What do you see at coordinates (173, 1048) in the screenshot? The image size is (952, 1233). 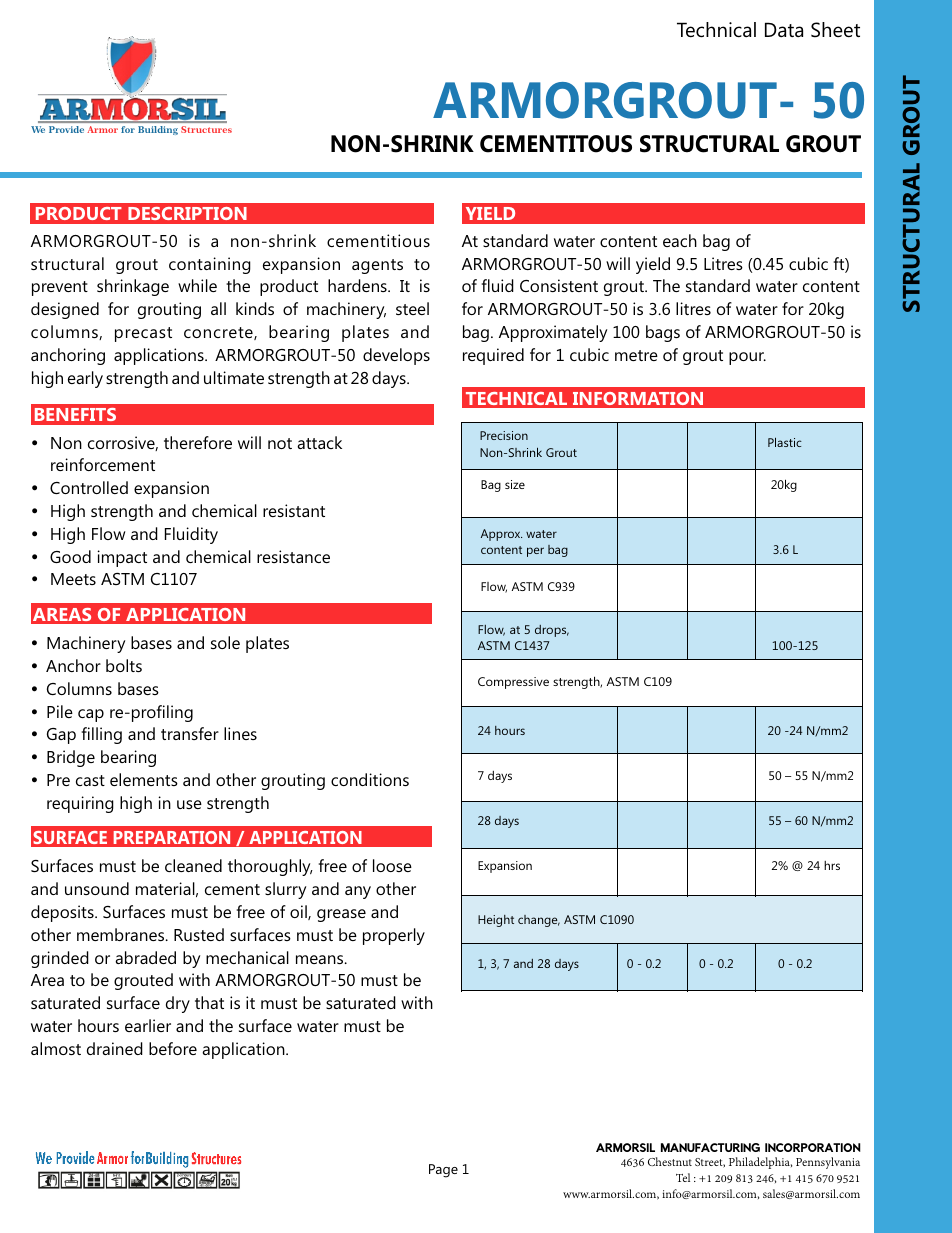 I see `before` at bounding box center [173, 1048].
